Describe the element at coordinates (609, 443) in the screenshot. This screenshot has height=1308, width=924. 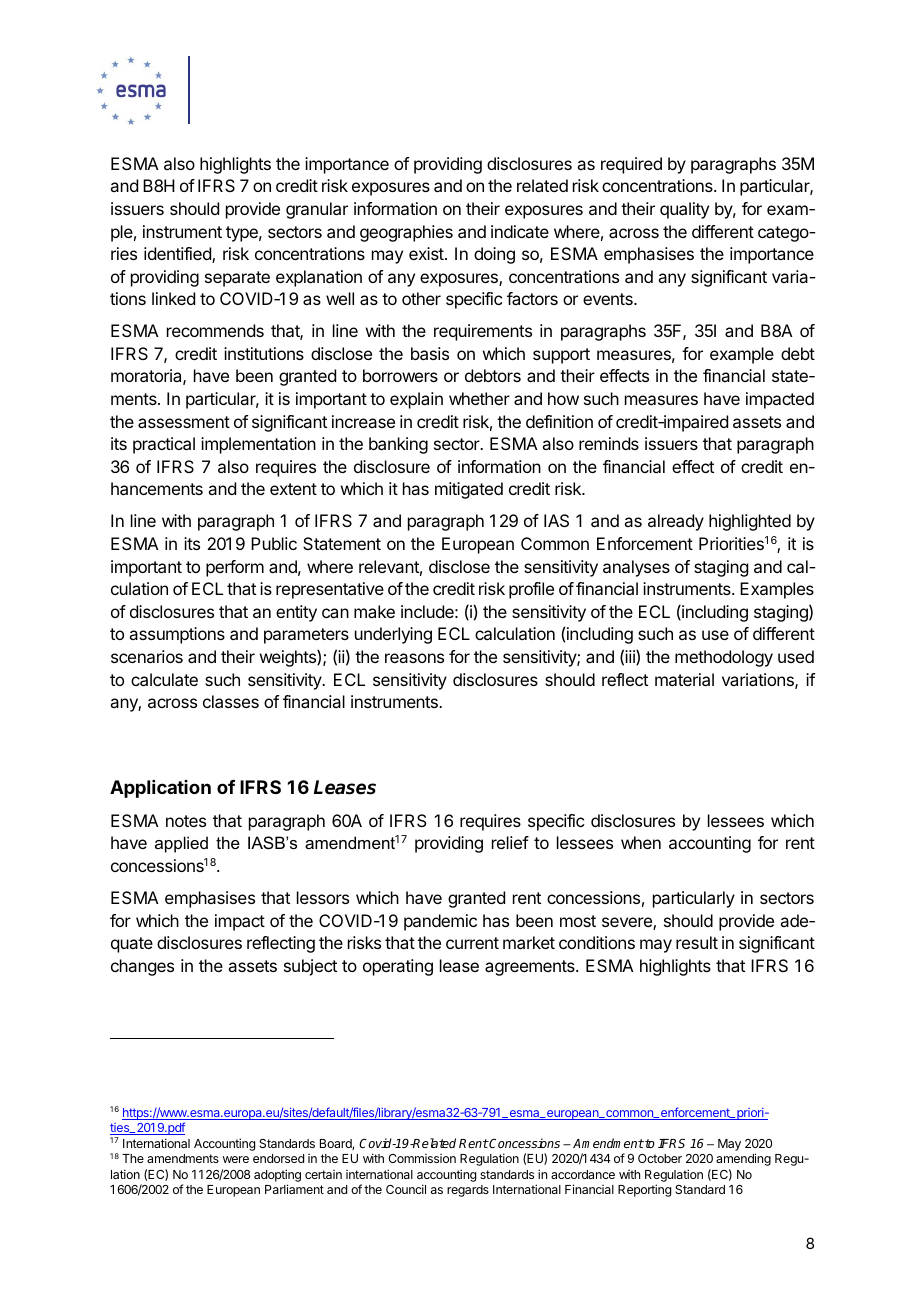
I see `reminds` at that location.
